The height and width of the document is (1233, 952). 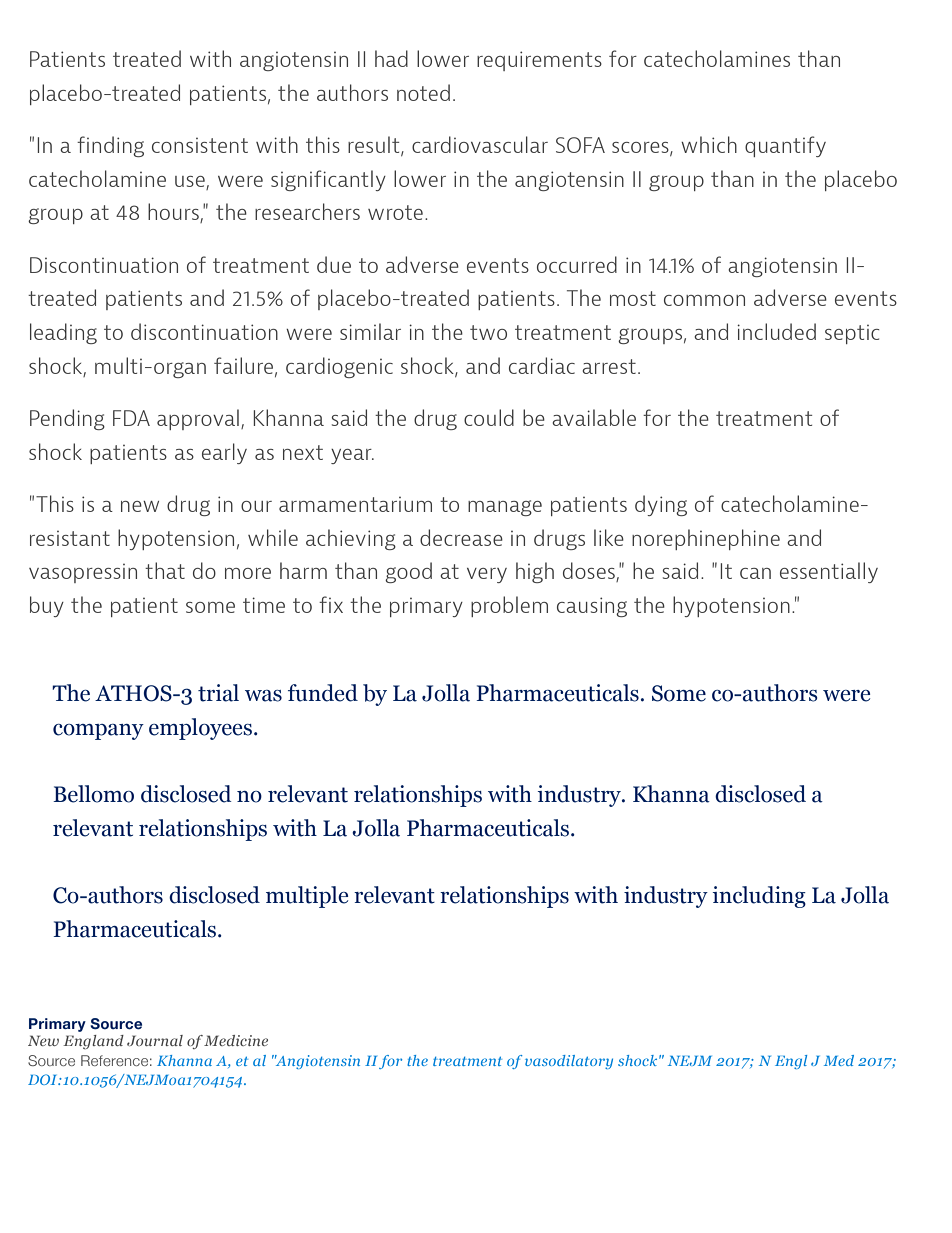 What do you see at coordinates (155, 1040) in the document?
I see `Journal` at bounding box center [155, 1040].
